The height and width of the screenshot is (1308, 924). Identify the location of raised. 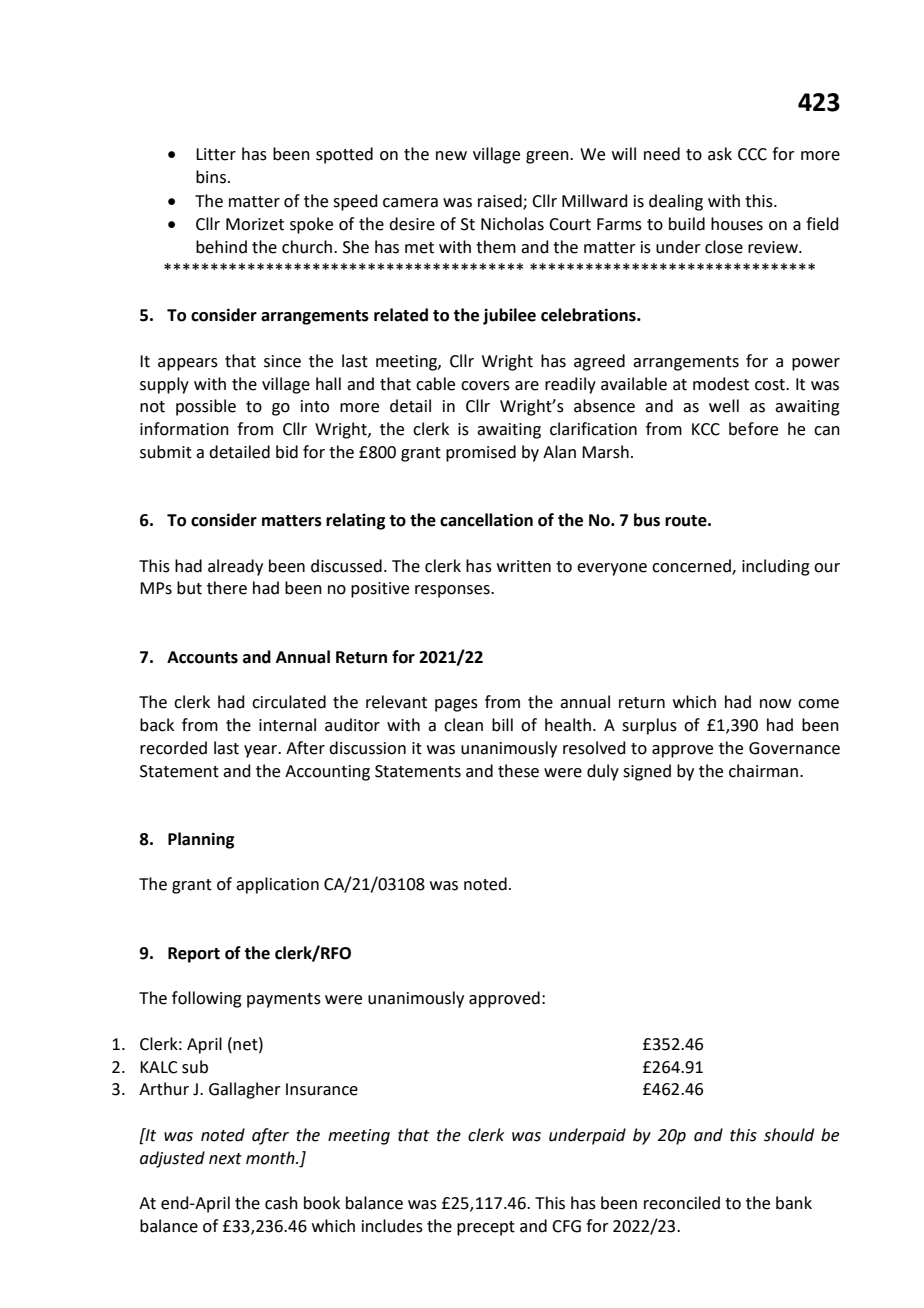
(501, 201).
